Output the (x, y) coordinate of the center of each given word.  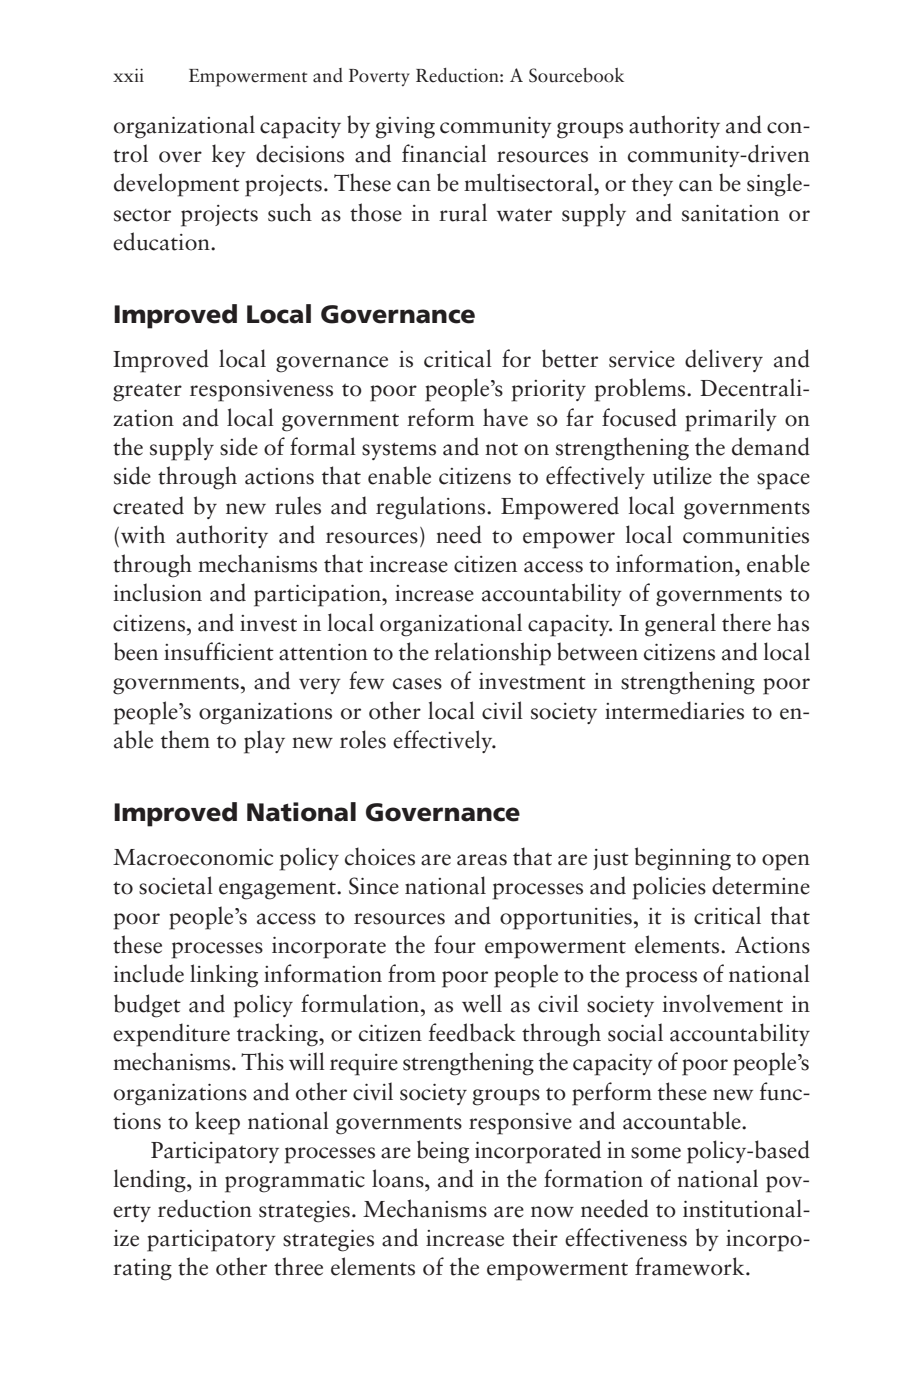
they (652, 184)
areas (482, 860)
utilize (682, 475)
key (229, 155)
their (535, 1237)
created (148, 505)
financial (444, 153)
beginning (683, 859)
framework (691, 1266)
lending (151, 1181)
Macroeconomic (193, 857)
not (501, 449)
